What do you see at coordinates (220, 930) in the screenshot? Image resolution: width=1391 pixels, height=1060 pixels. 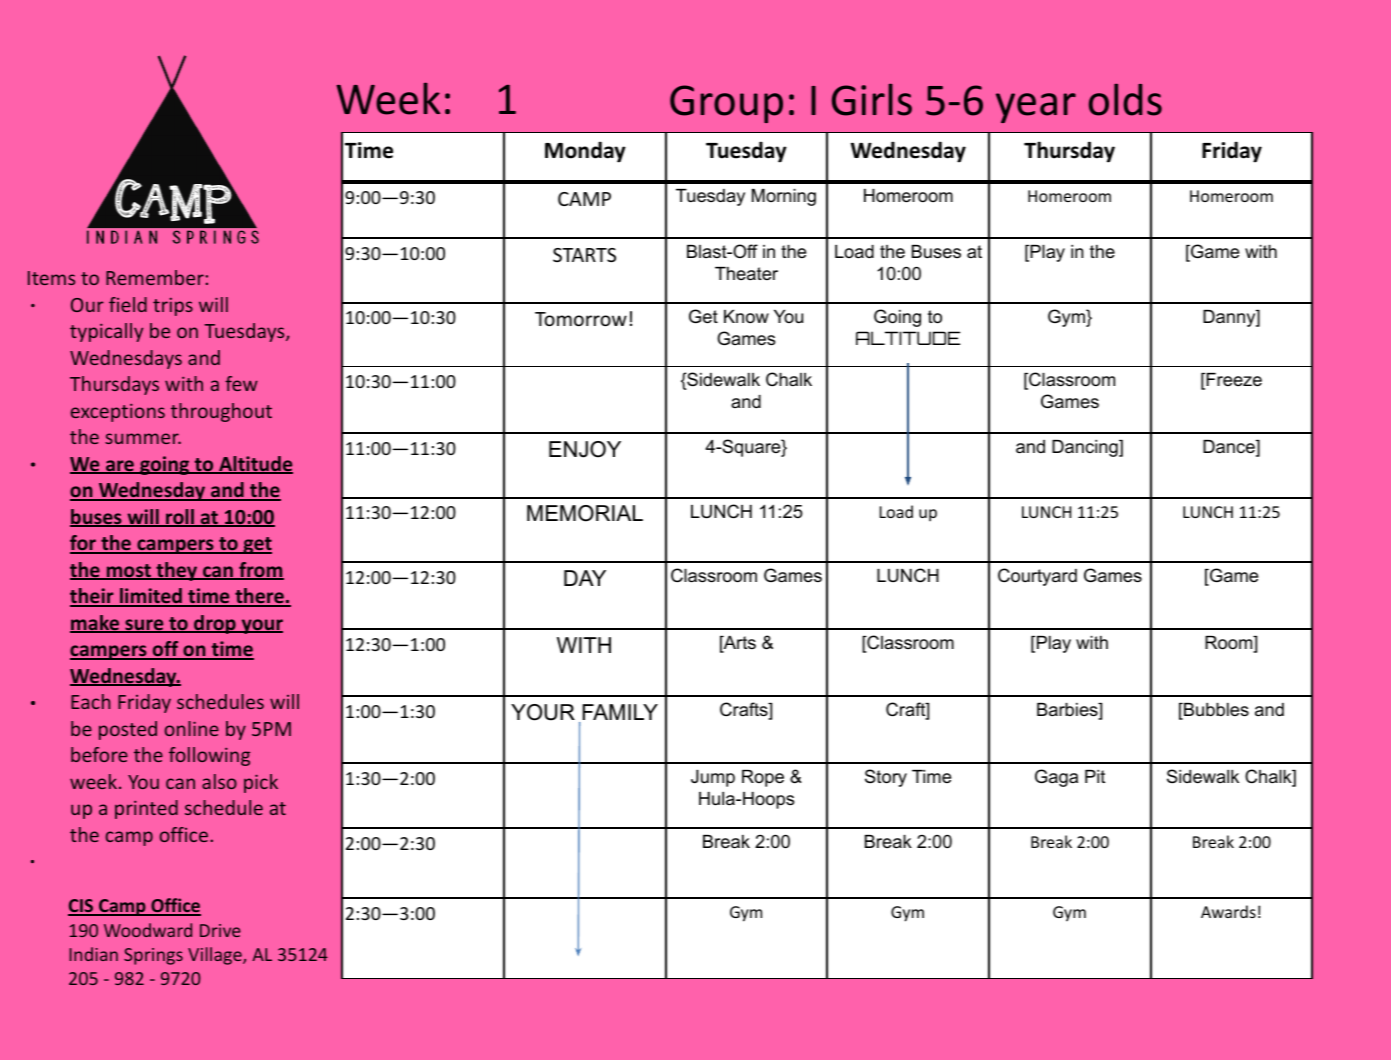 I see `Drive` at bounding box center [220, 930].
